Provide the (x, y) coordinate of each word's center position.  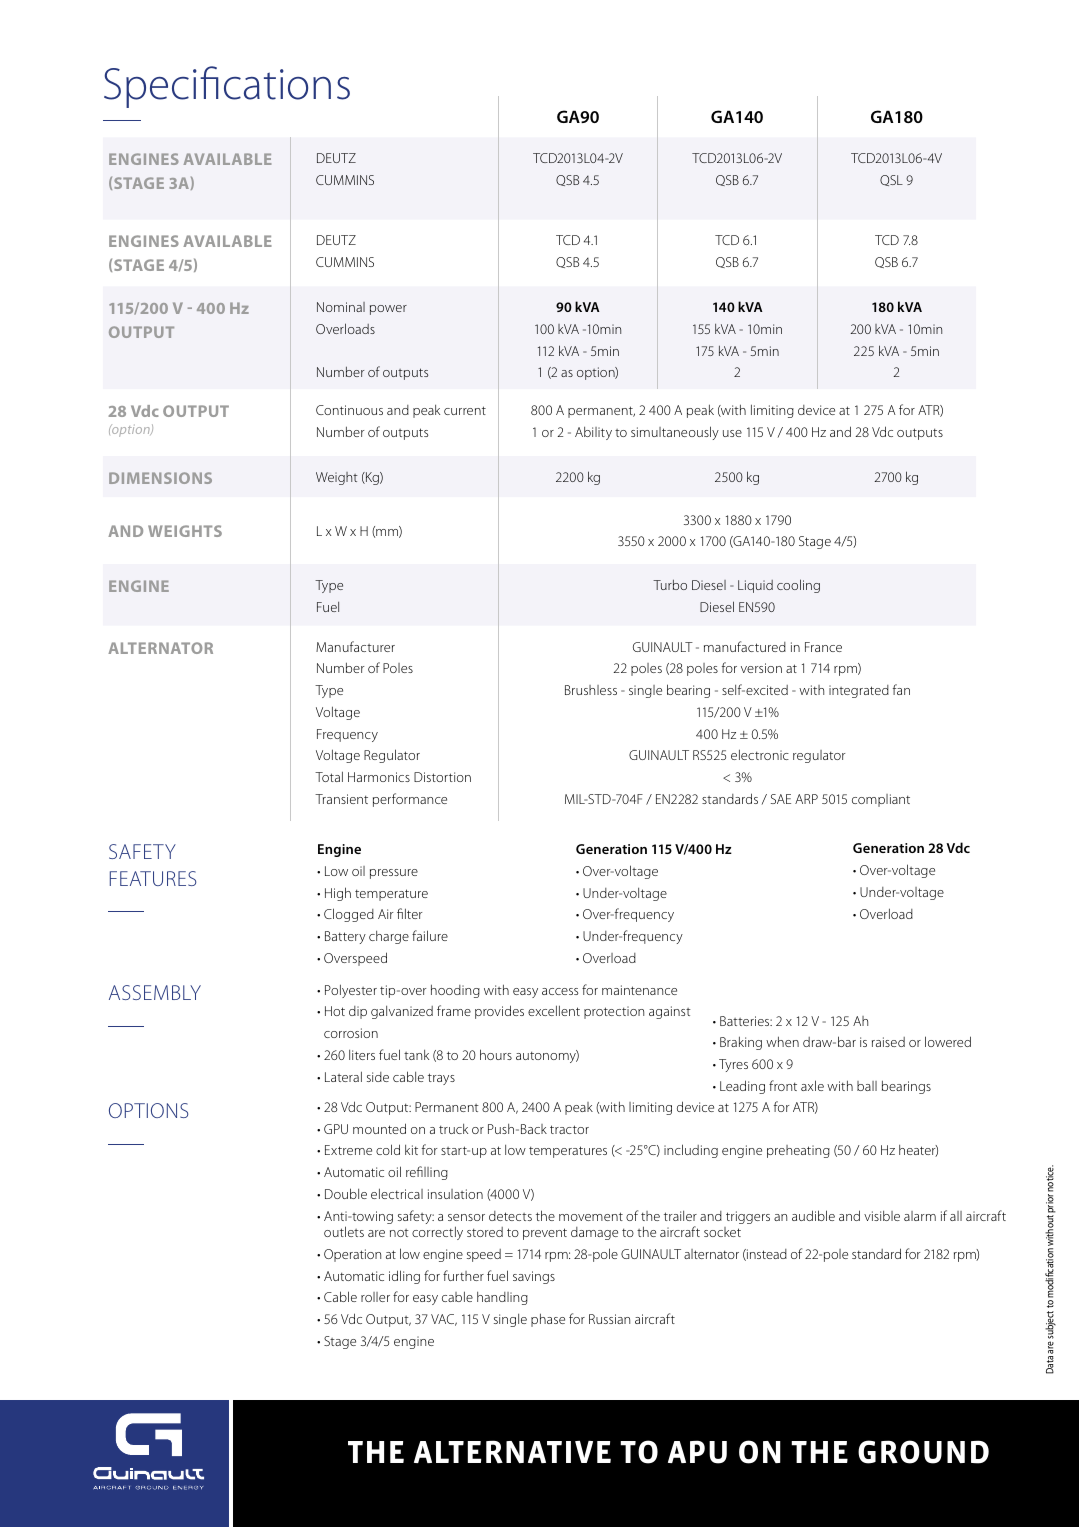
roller (375, 1297)
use (732, 433)
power (388, 310)
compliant (881, 800)
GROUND (923, 1452)
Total (329, 776)
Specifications (227, 87)
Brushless (591, 690)
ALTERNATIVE (512, 1452)
